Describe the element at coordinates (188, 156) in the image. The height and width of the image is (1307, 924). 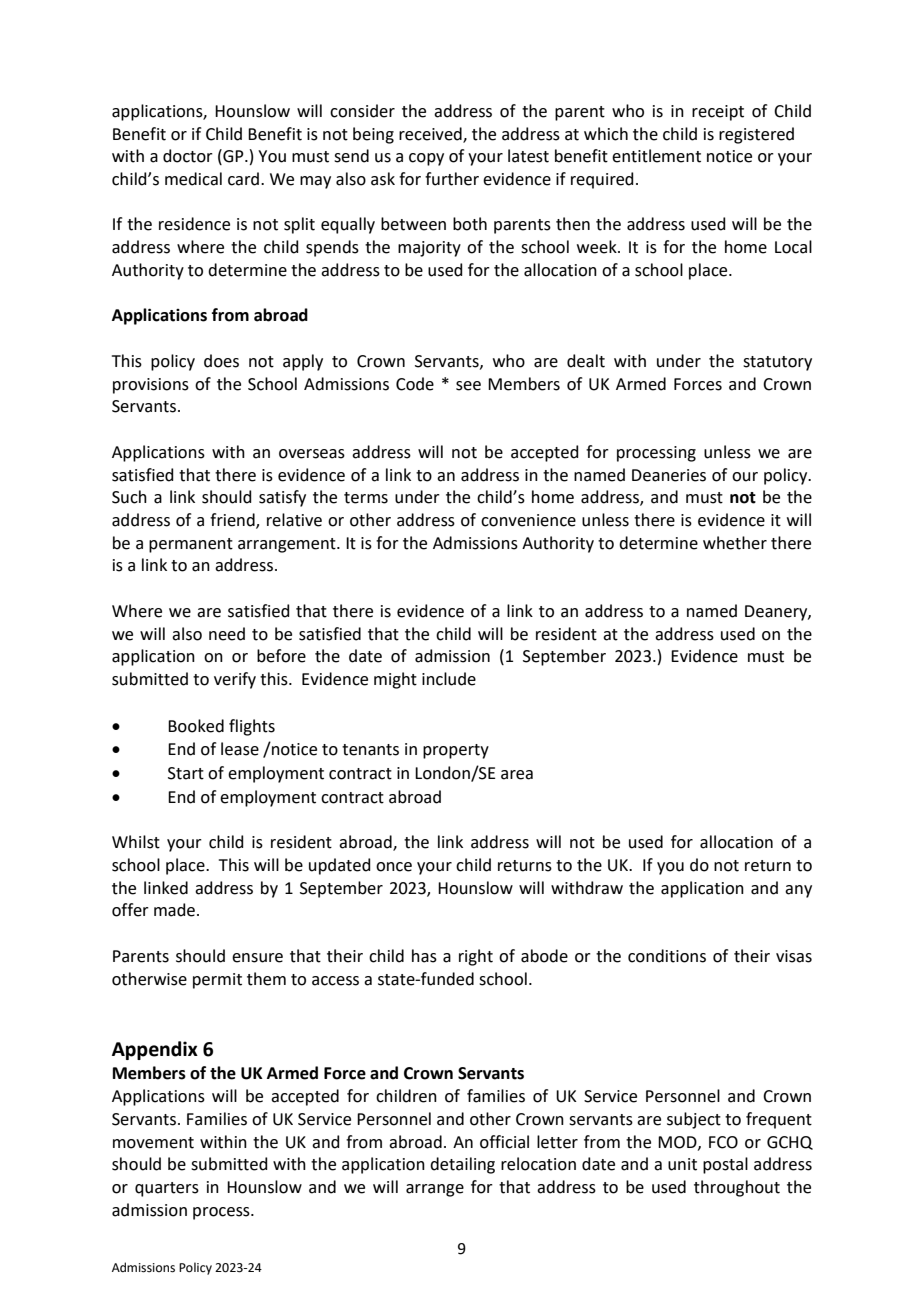
I see `doctor` at that location.
